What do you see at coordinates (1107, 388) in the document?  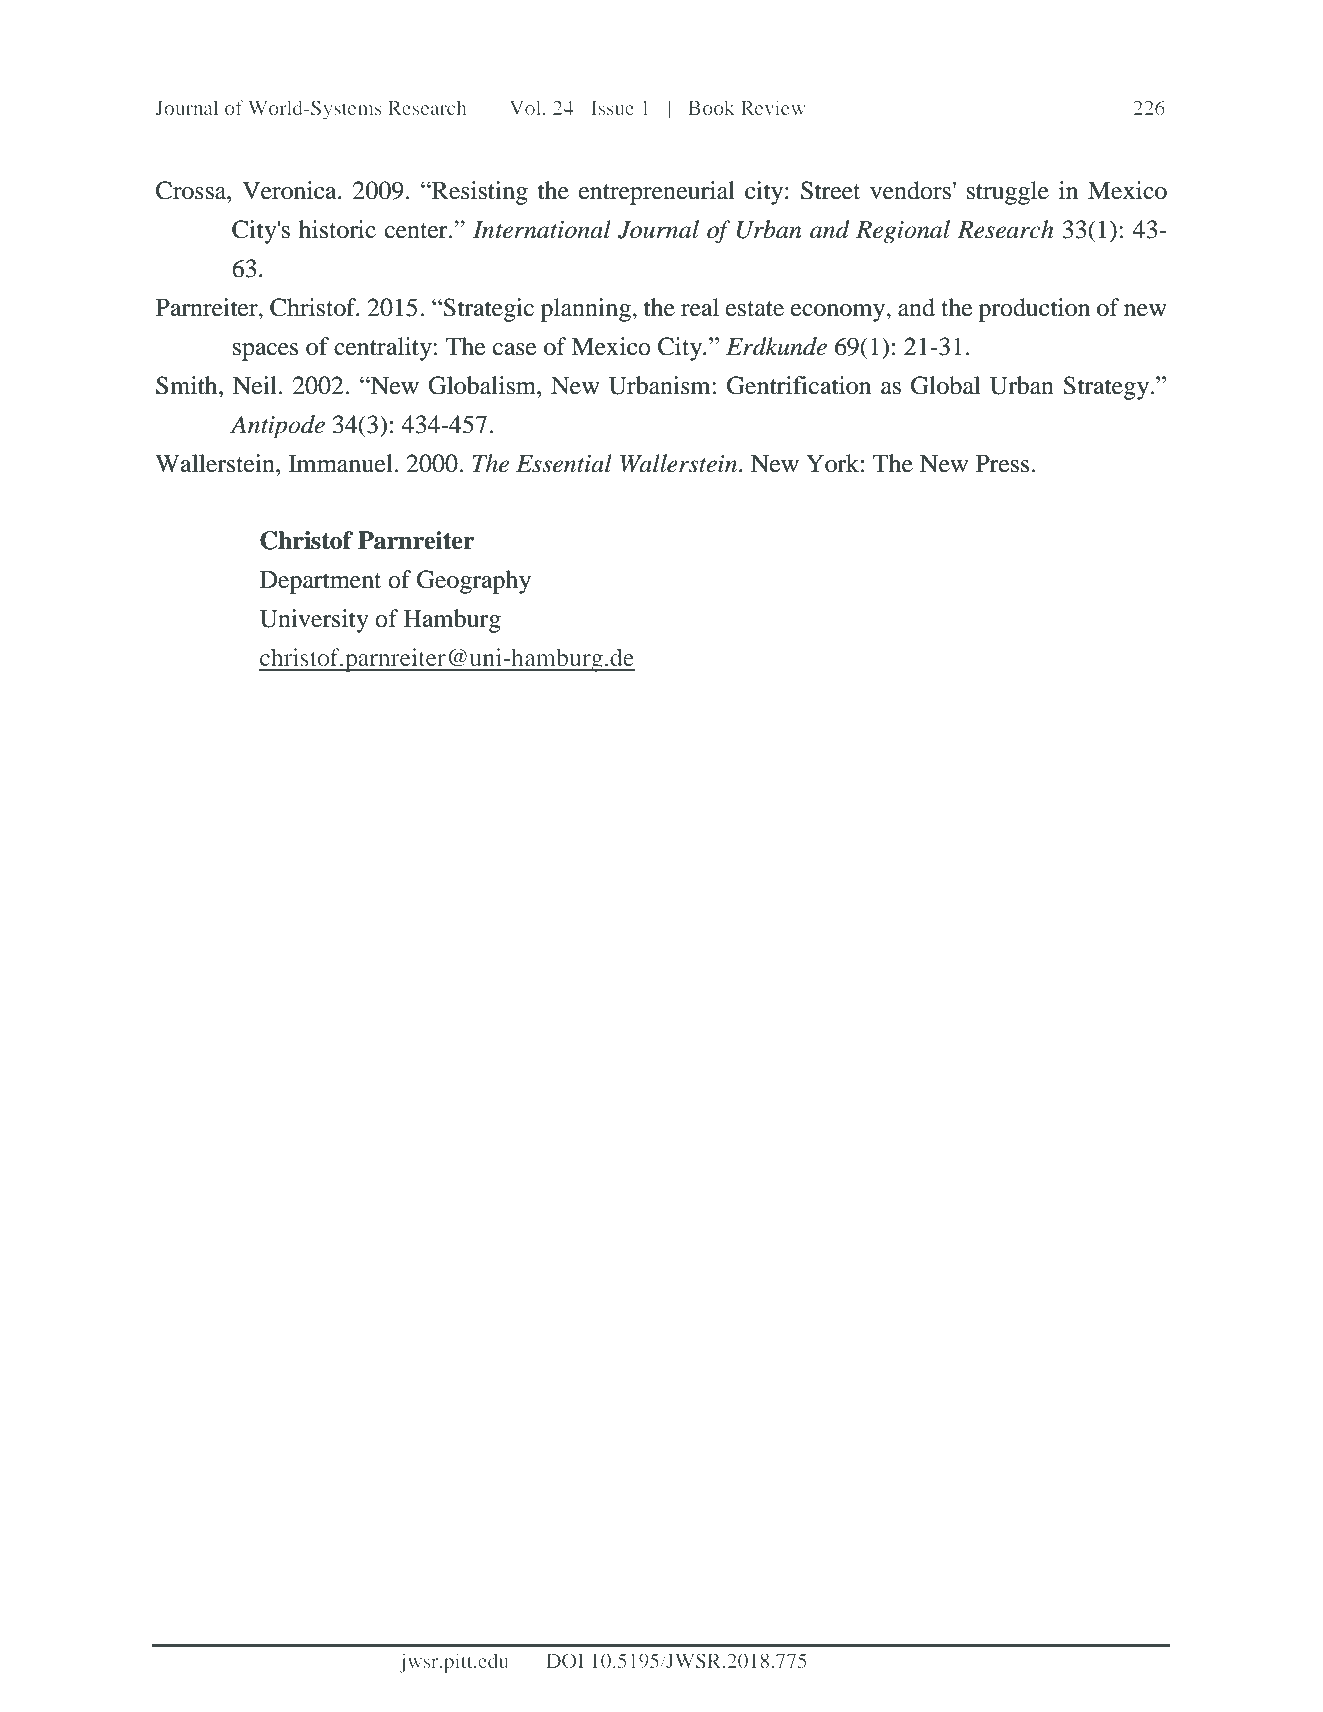 I see `Strategy` at bounding box center [1107, 388].
